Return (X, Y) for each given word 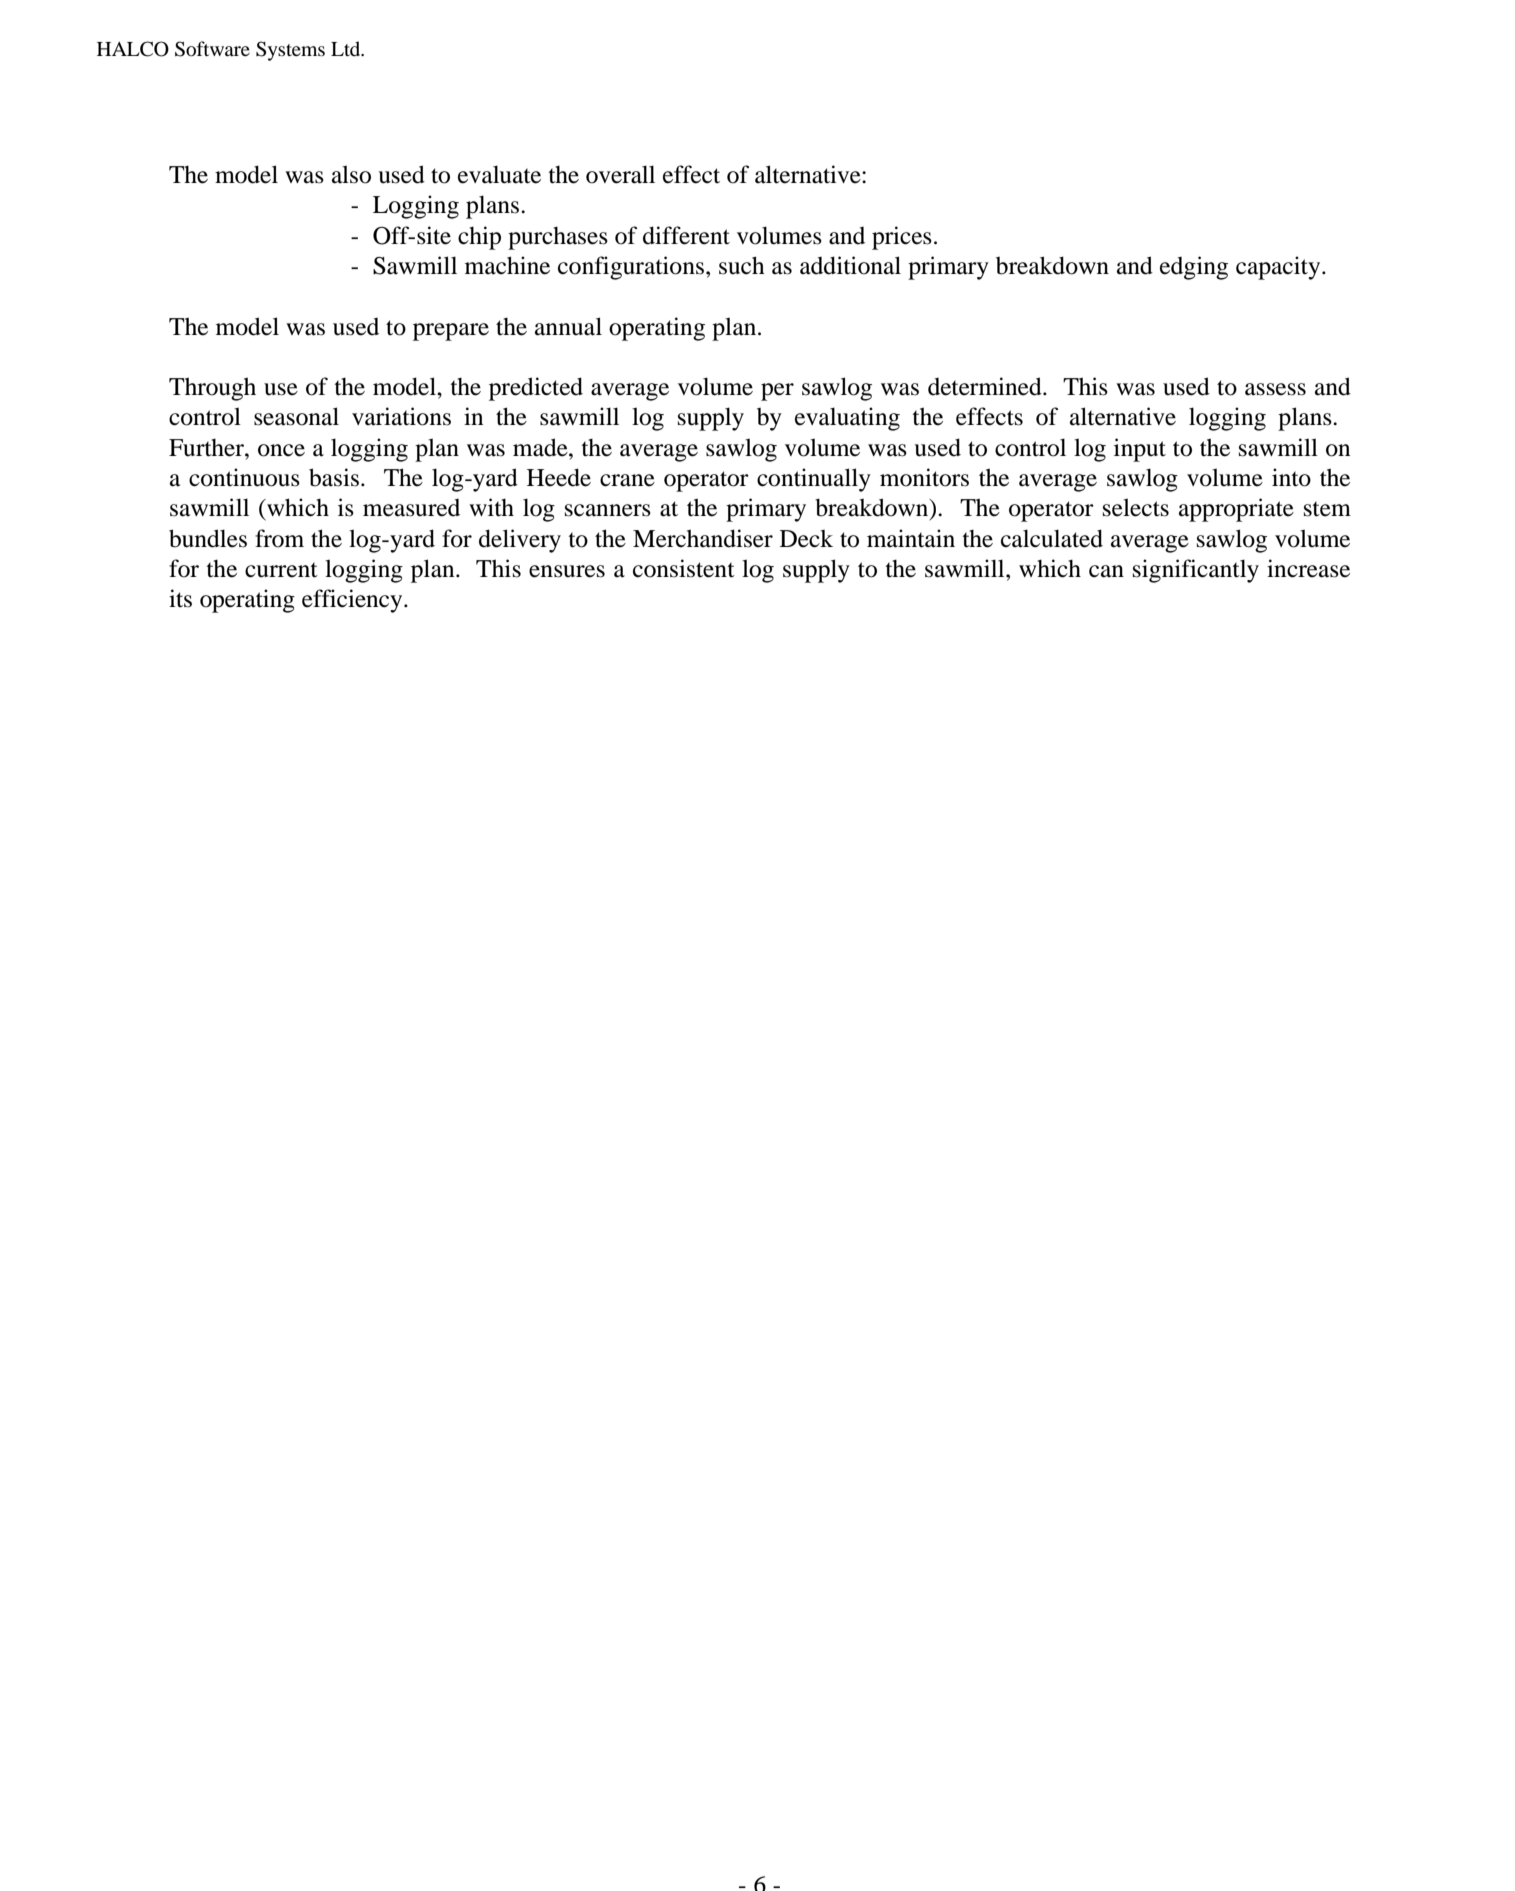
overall (620, 174)
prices (902, 238)
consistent (684, 568)
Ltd (347, 48)
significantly (1196, 571)
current (281, 570)
